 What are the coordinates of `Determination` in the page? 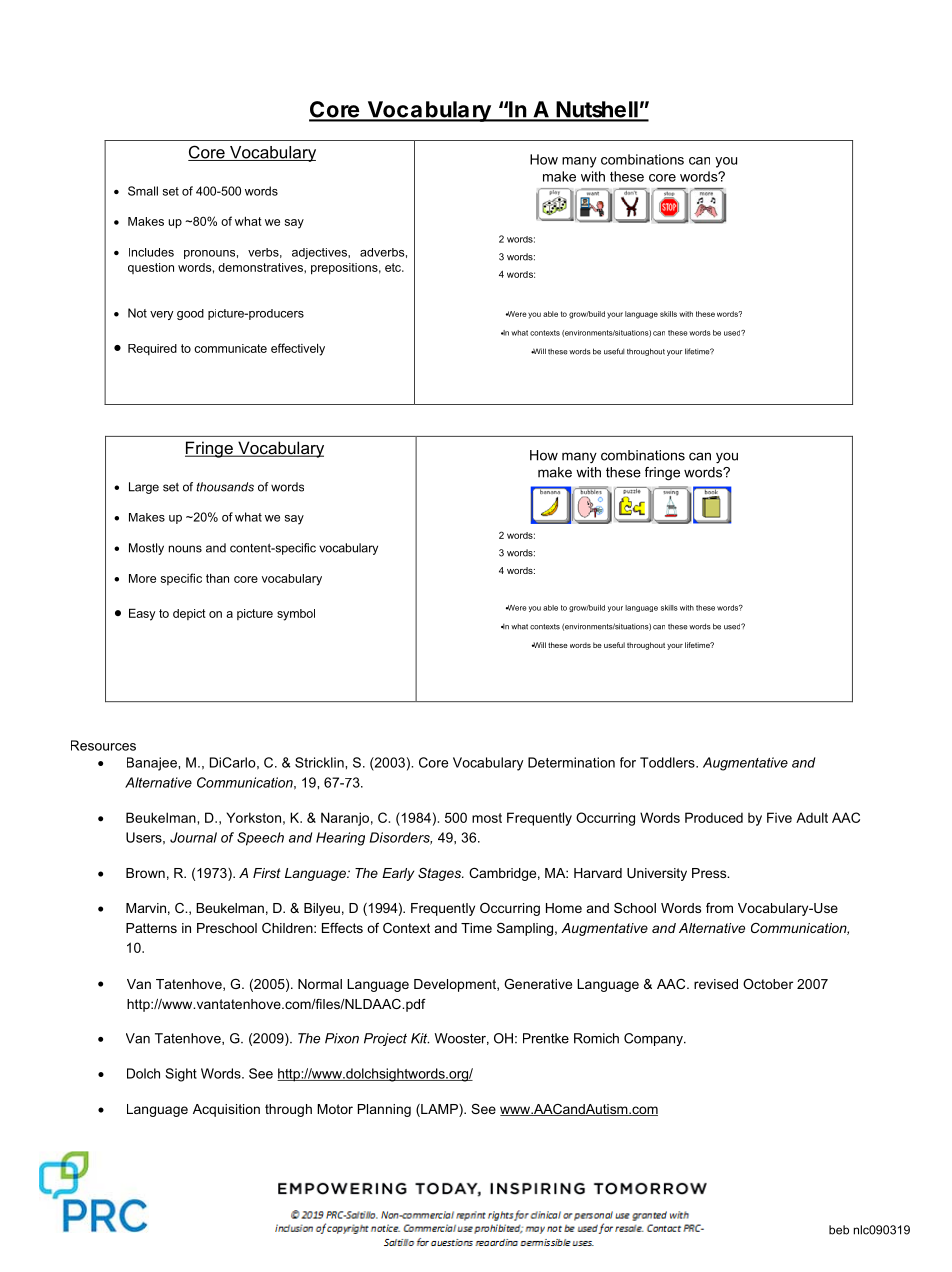 It's located at (571, 762).
